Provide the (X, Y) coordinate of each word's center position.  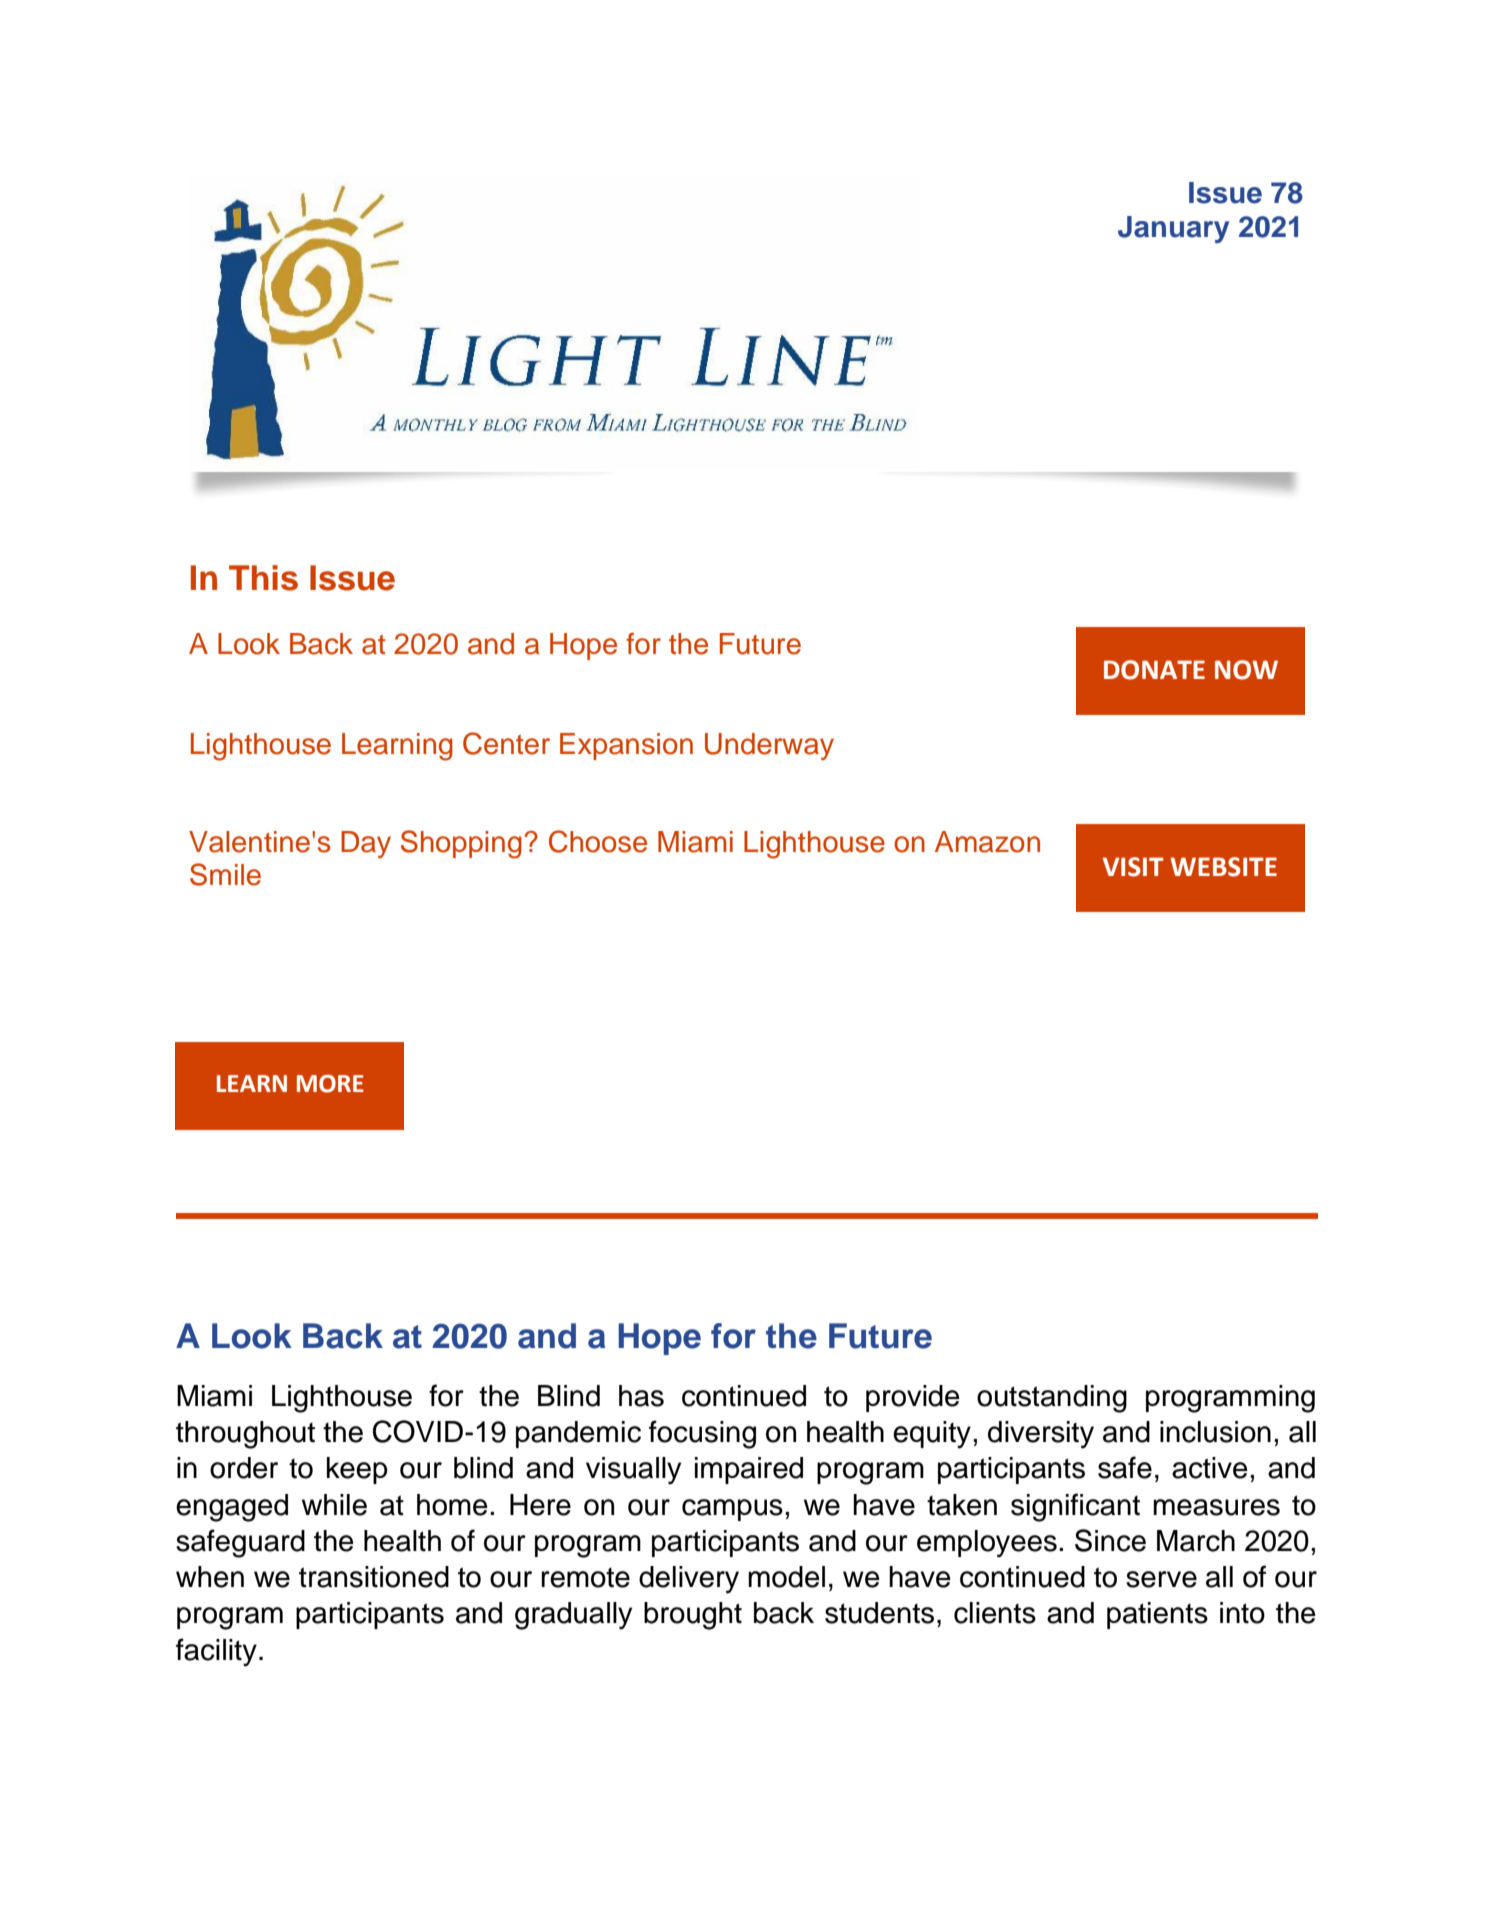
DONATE (1154, 670)
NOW (1246, 670)
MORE (330, 1084)
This (263, 578)
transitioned (374, 1577)
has (641, 1396)
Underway (769, 746)
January (1173, 229)
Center (506, 743)
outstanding (1052, 1399)
